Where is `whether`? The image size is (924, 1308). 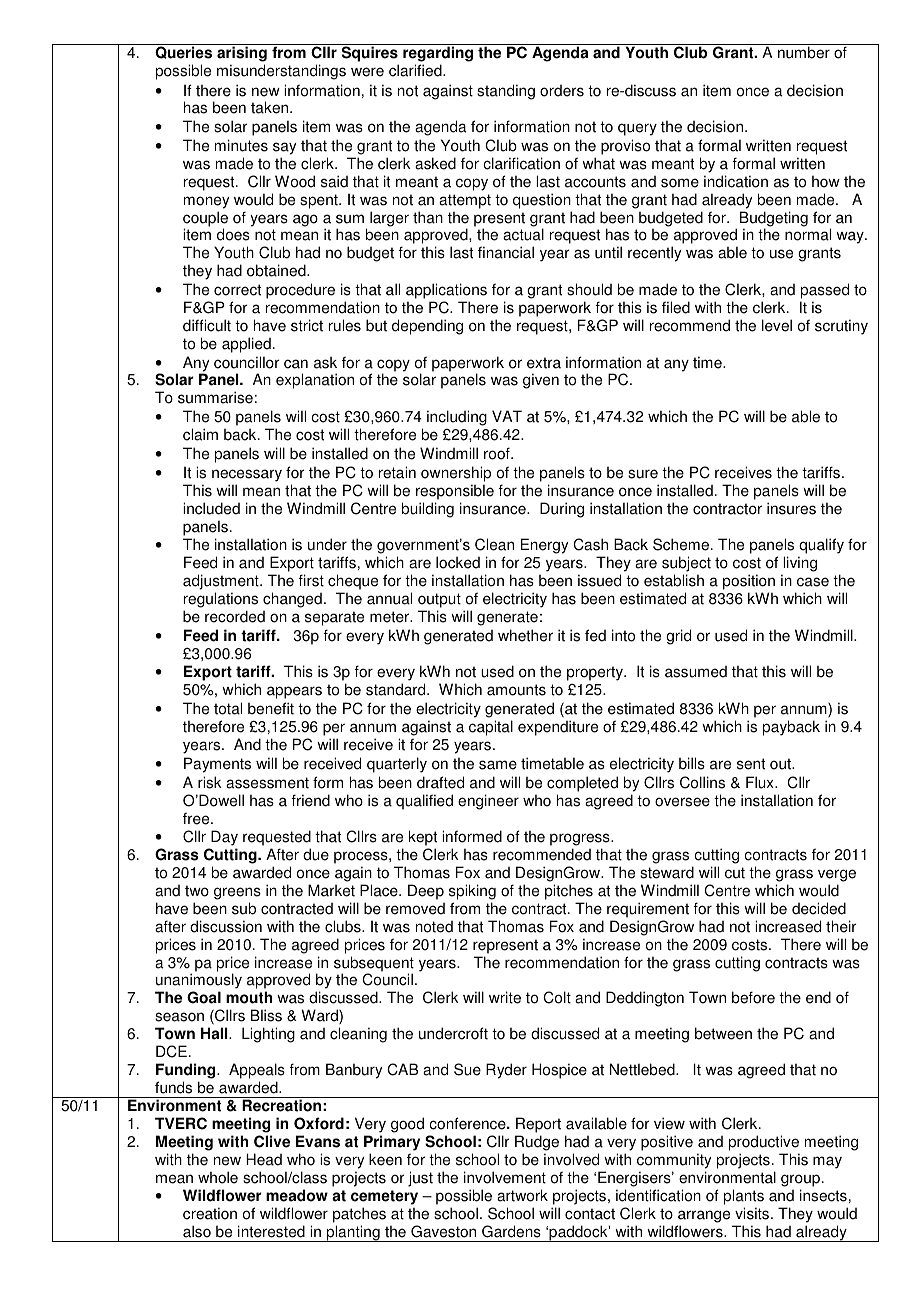 whether is located at coordinates (525, 635).
